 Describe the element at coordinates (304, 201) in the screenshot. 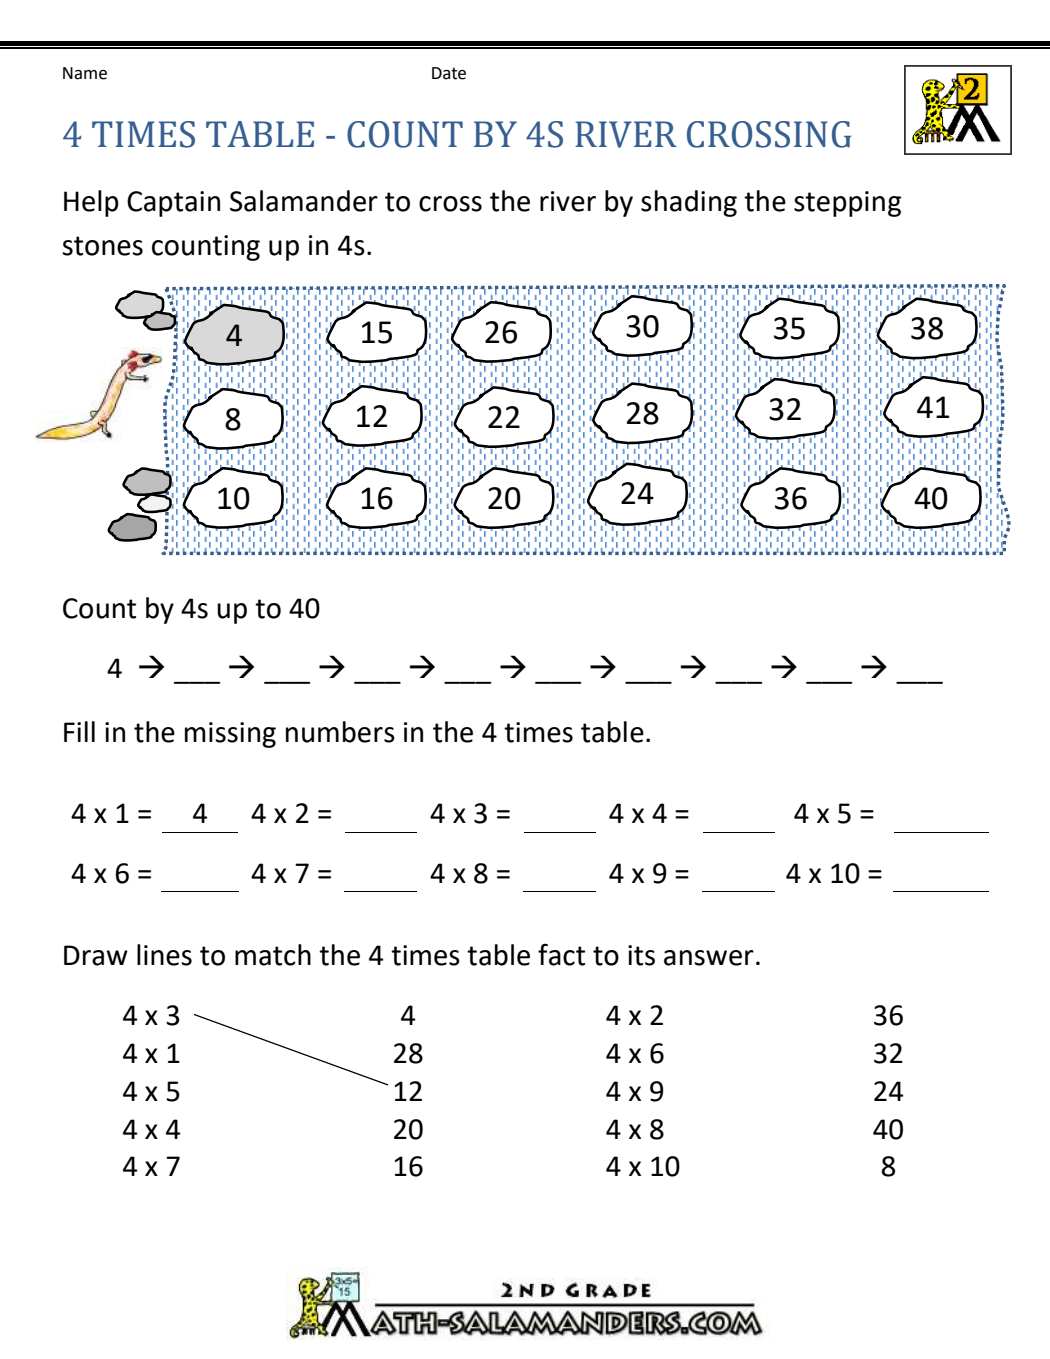

I see `Salamander` at that location.
